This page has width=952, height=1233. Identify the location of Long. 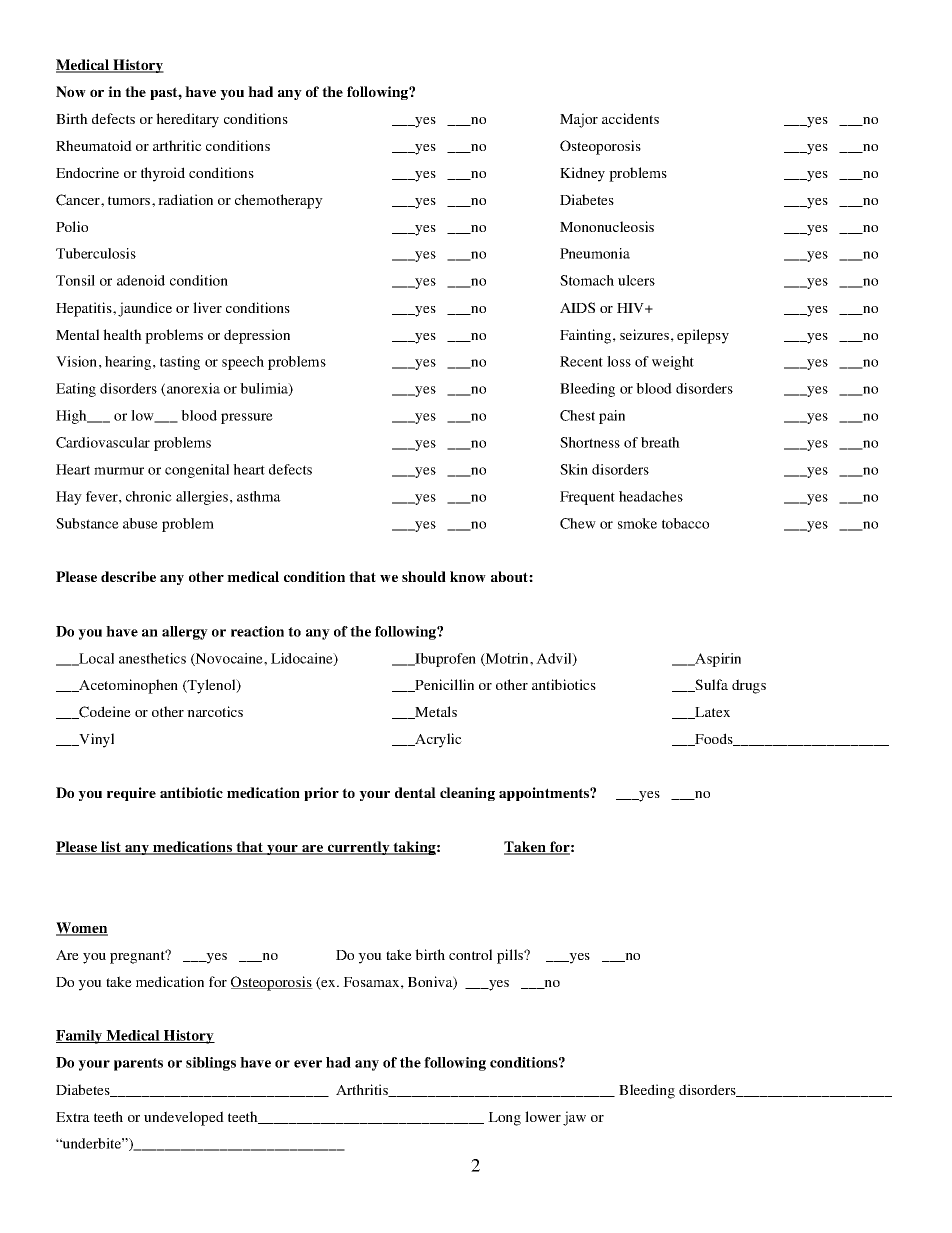
(504, 1119).
